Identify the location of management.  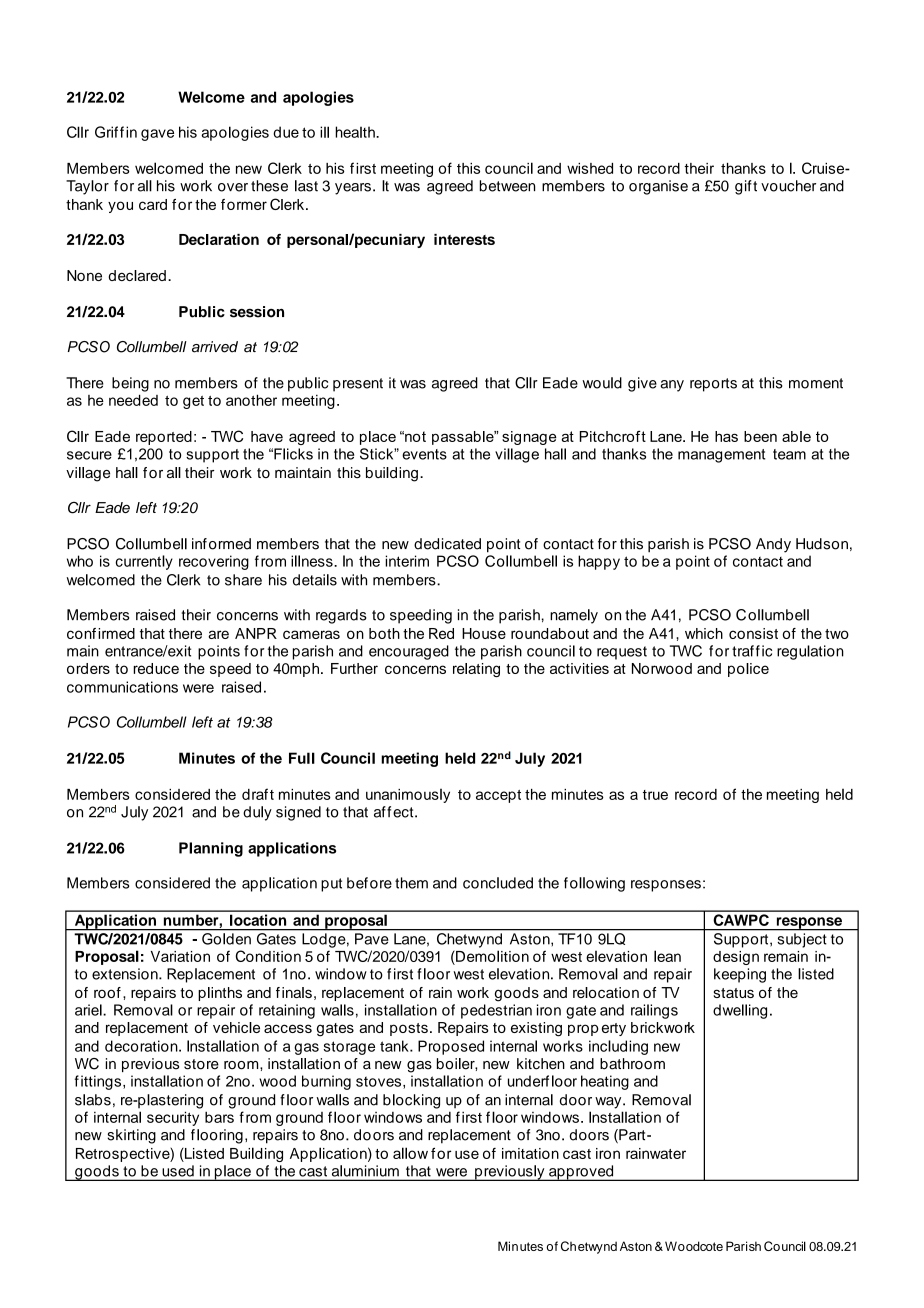
(721, 456).
